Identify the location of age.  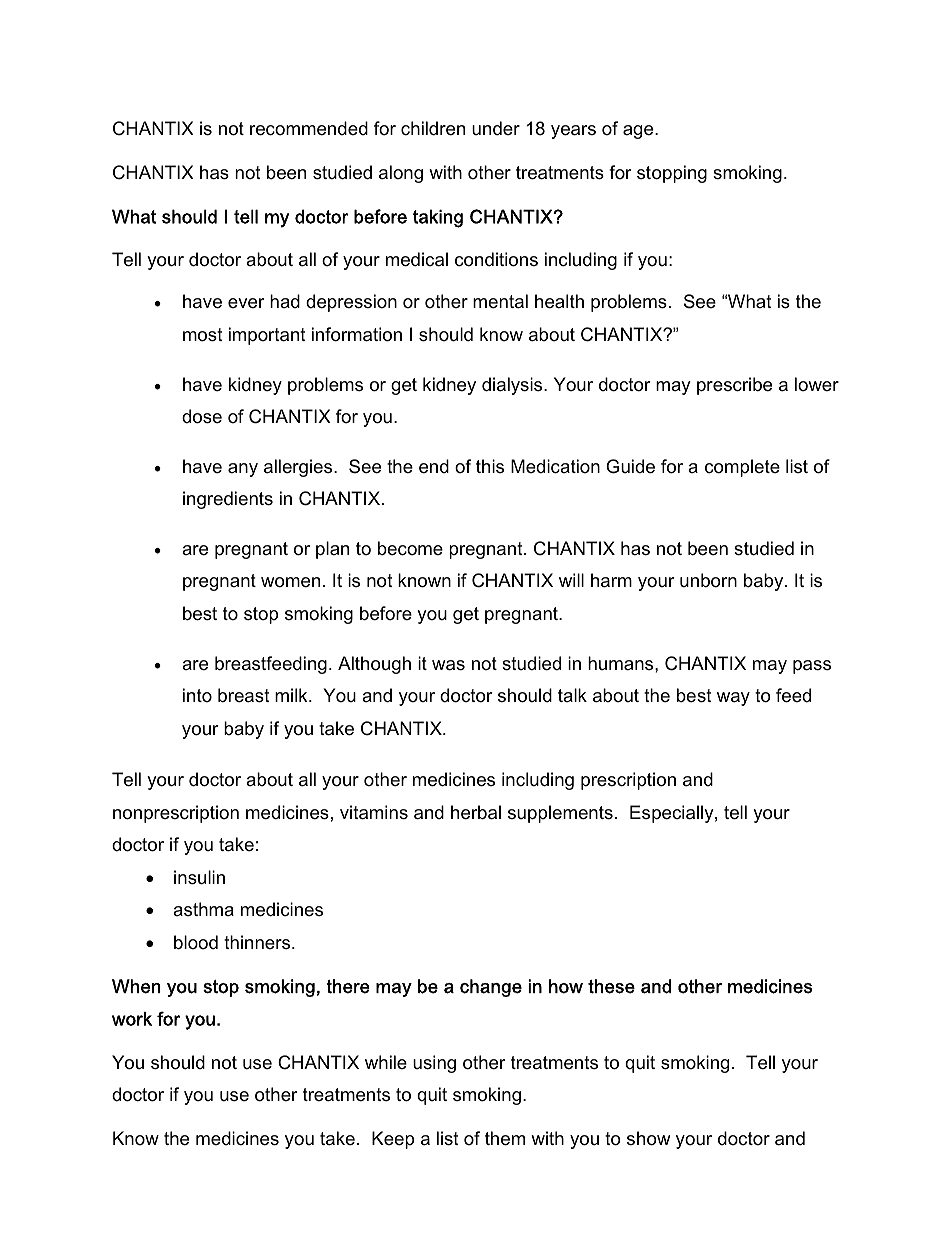
(639, 132).
